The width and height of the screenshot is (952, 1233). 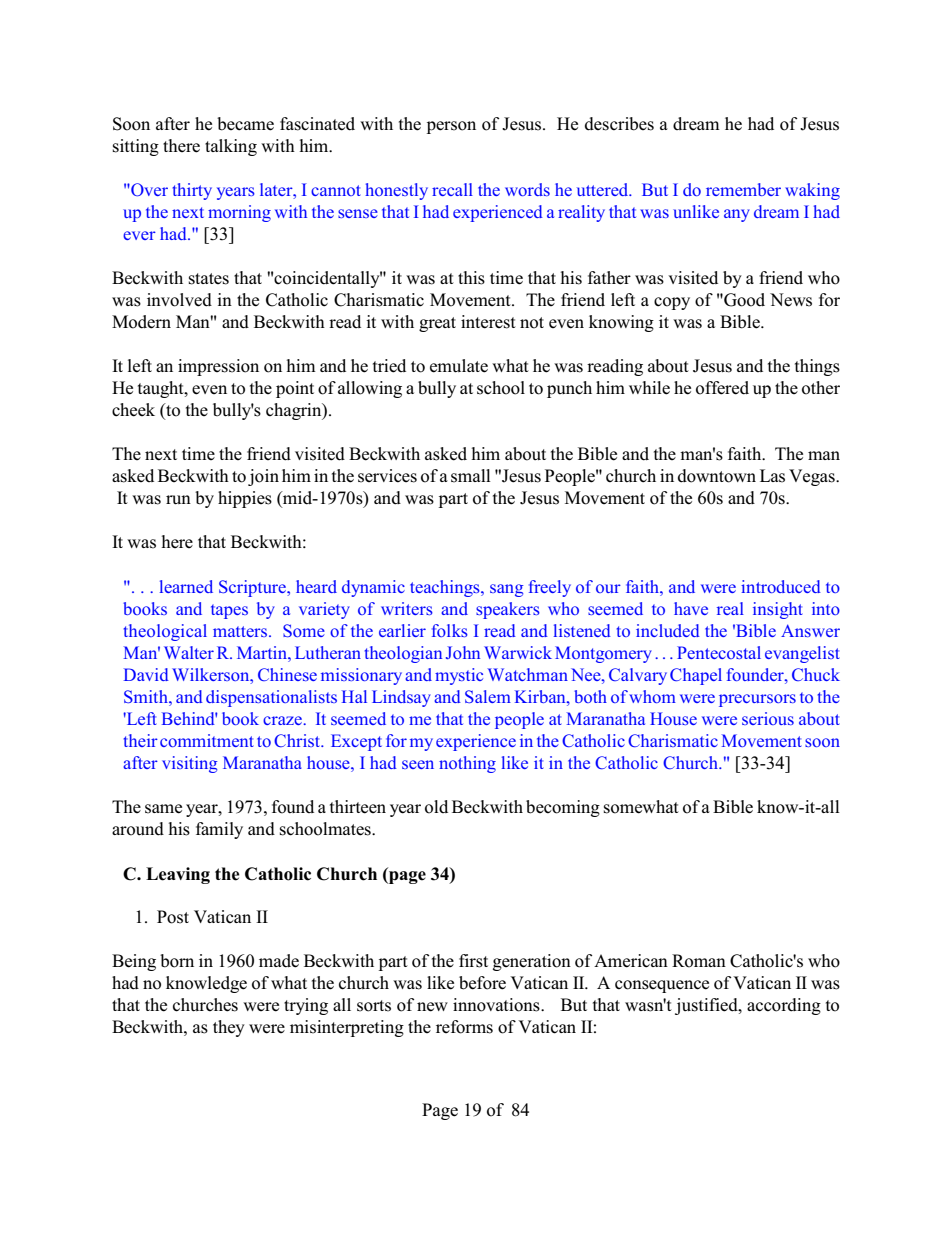 What do you see at coordinates (743, 189) in the screenshot?
I see `remember` at bounding box center [743, 189].
